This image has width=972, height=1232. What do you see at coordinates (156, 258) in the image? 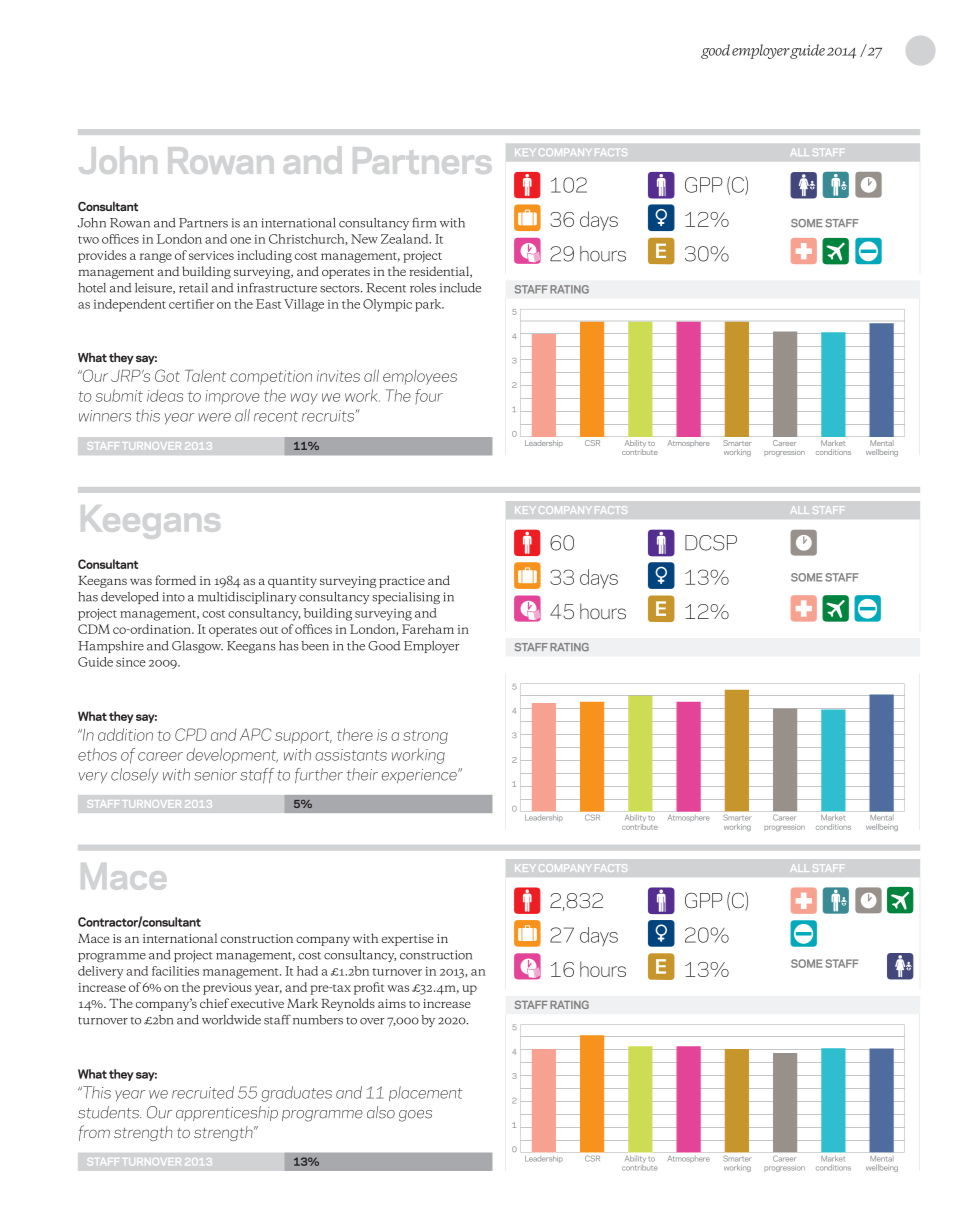
I see `range` at bounding box center [156, 258].
